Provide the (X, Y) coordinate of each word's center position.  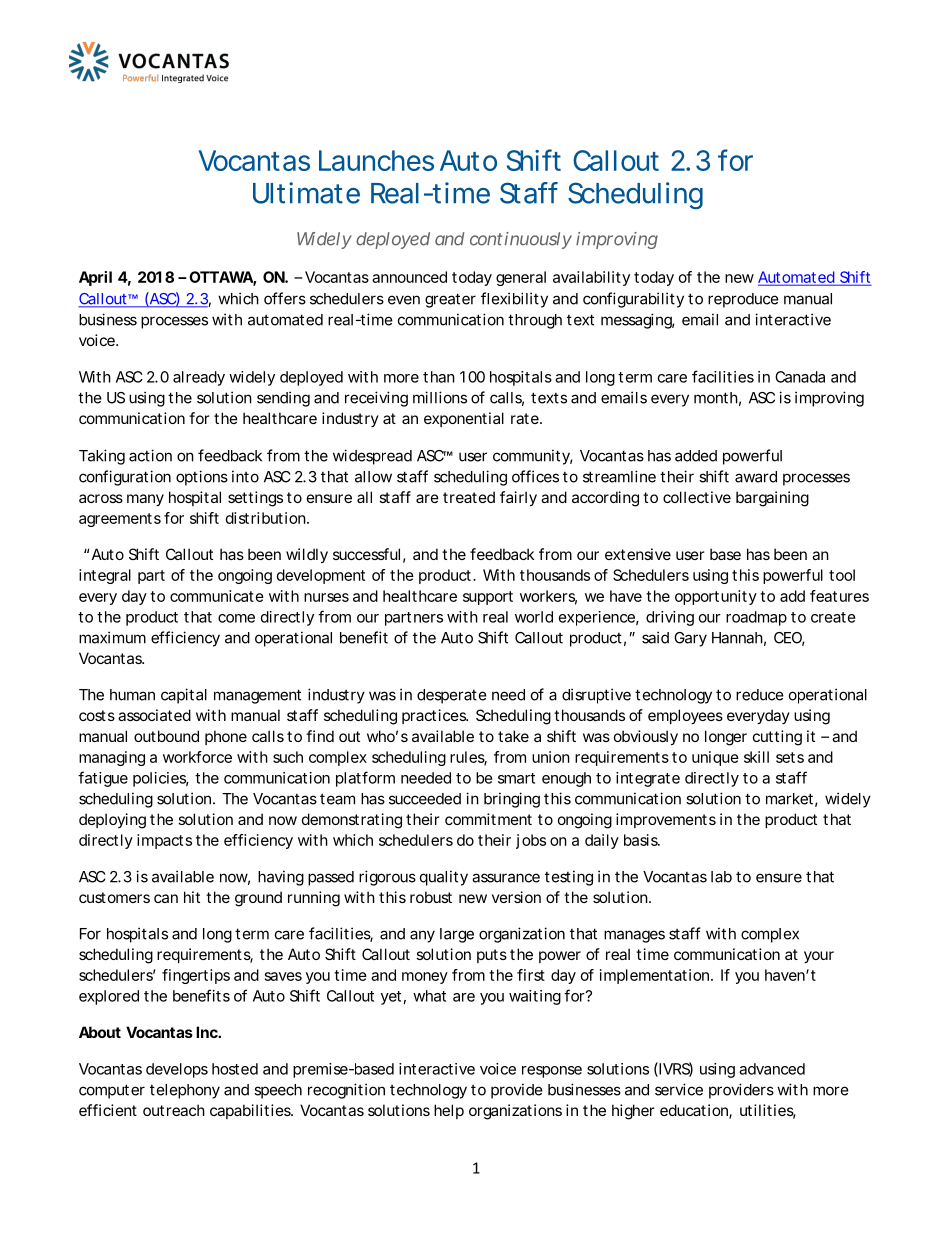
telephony (185, 1091)
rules (468, 758)
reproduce (743, 300)
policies (161, 779)
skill (756, 757)
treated (469, 497)
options (202, 478)
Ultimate (306, 193)
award (756, 477)
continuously (521, 240)
